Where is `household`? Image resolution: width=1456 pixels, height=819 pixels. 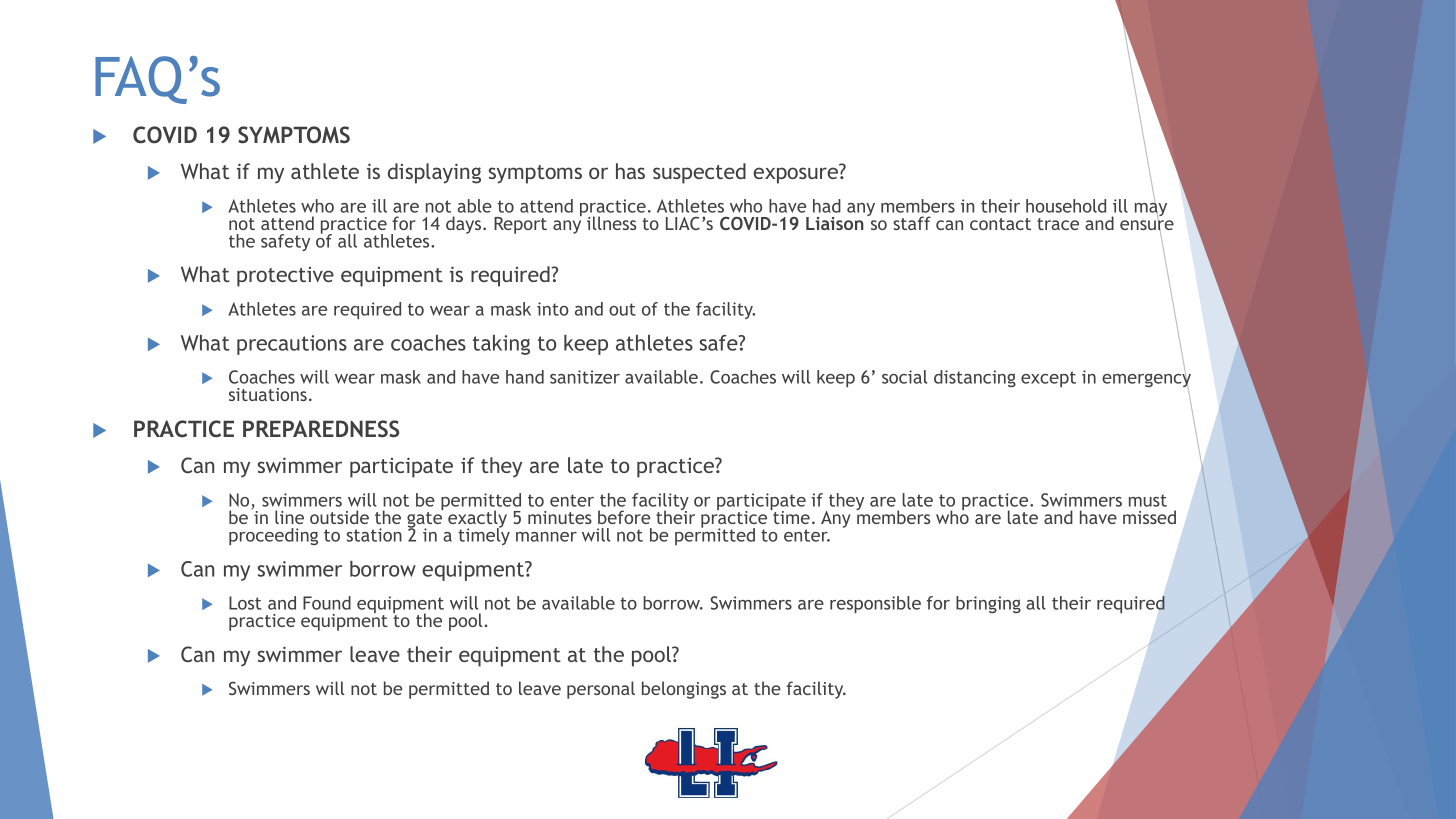 household is located at coordinates (1066, 206).
